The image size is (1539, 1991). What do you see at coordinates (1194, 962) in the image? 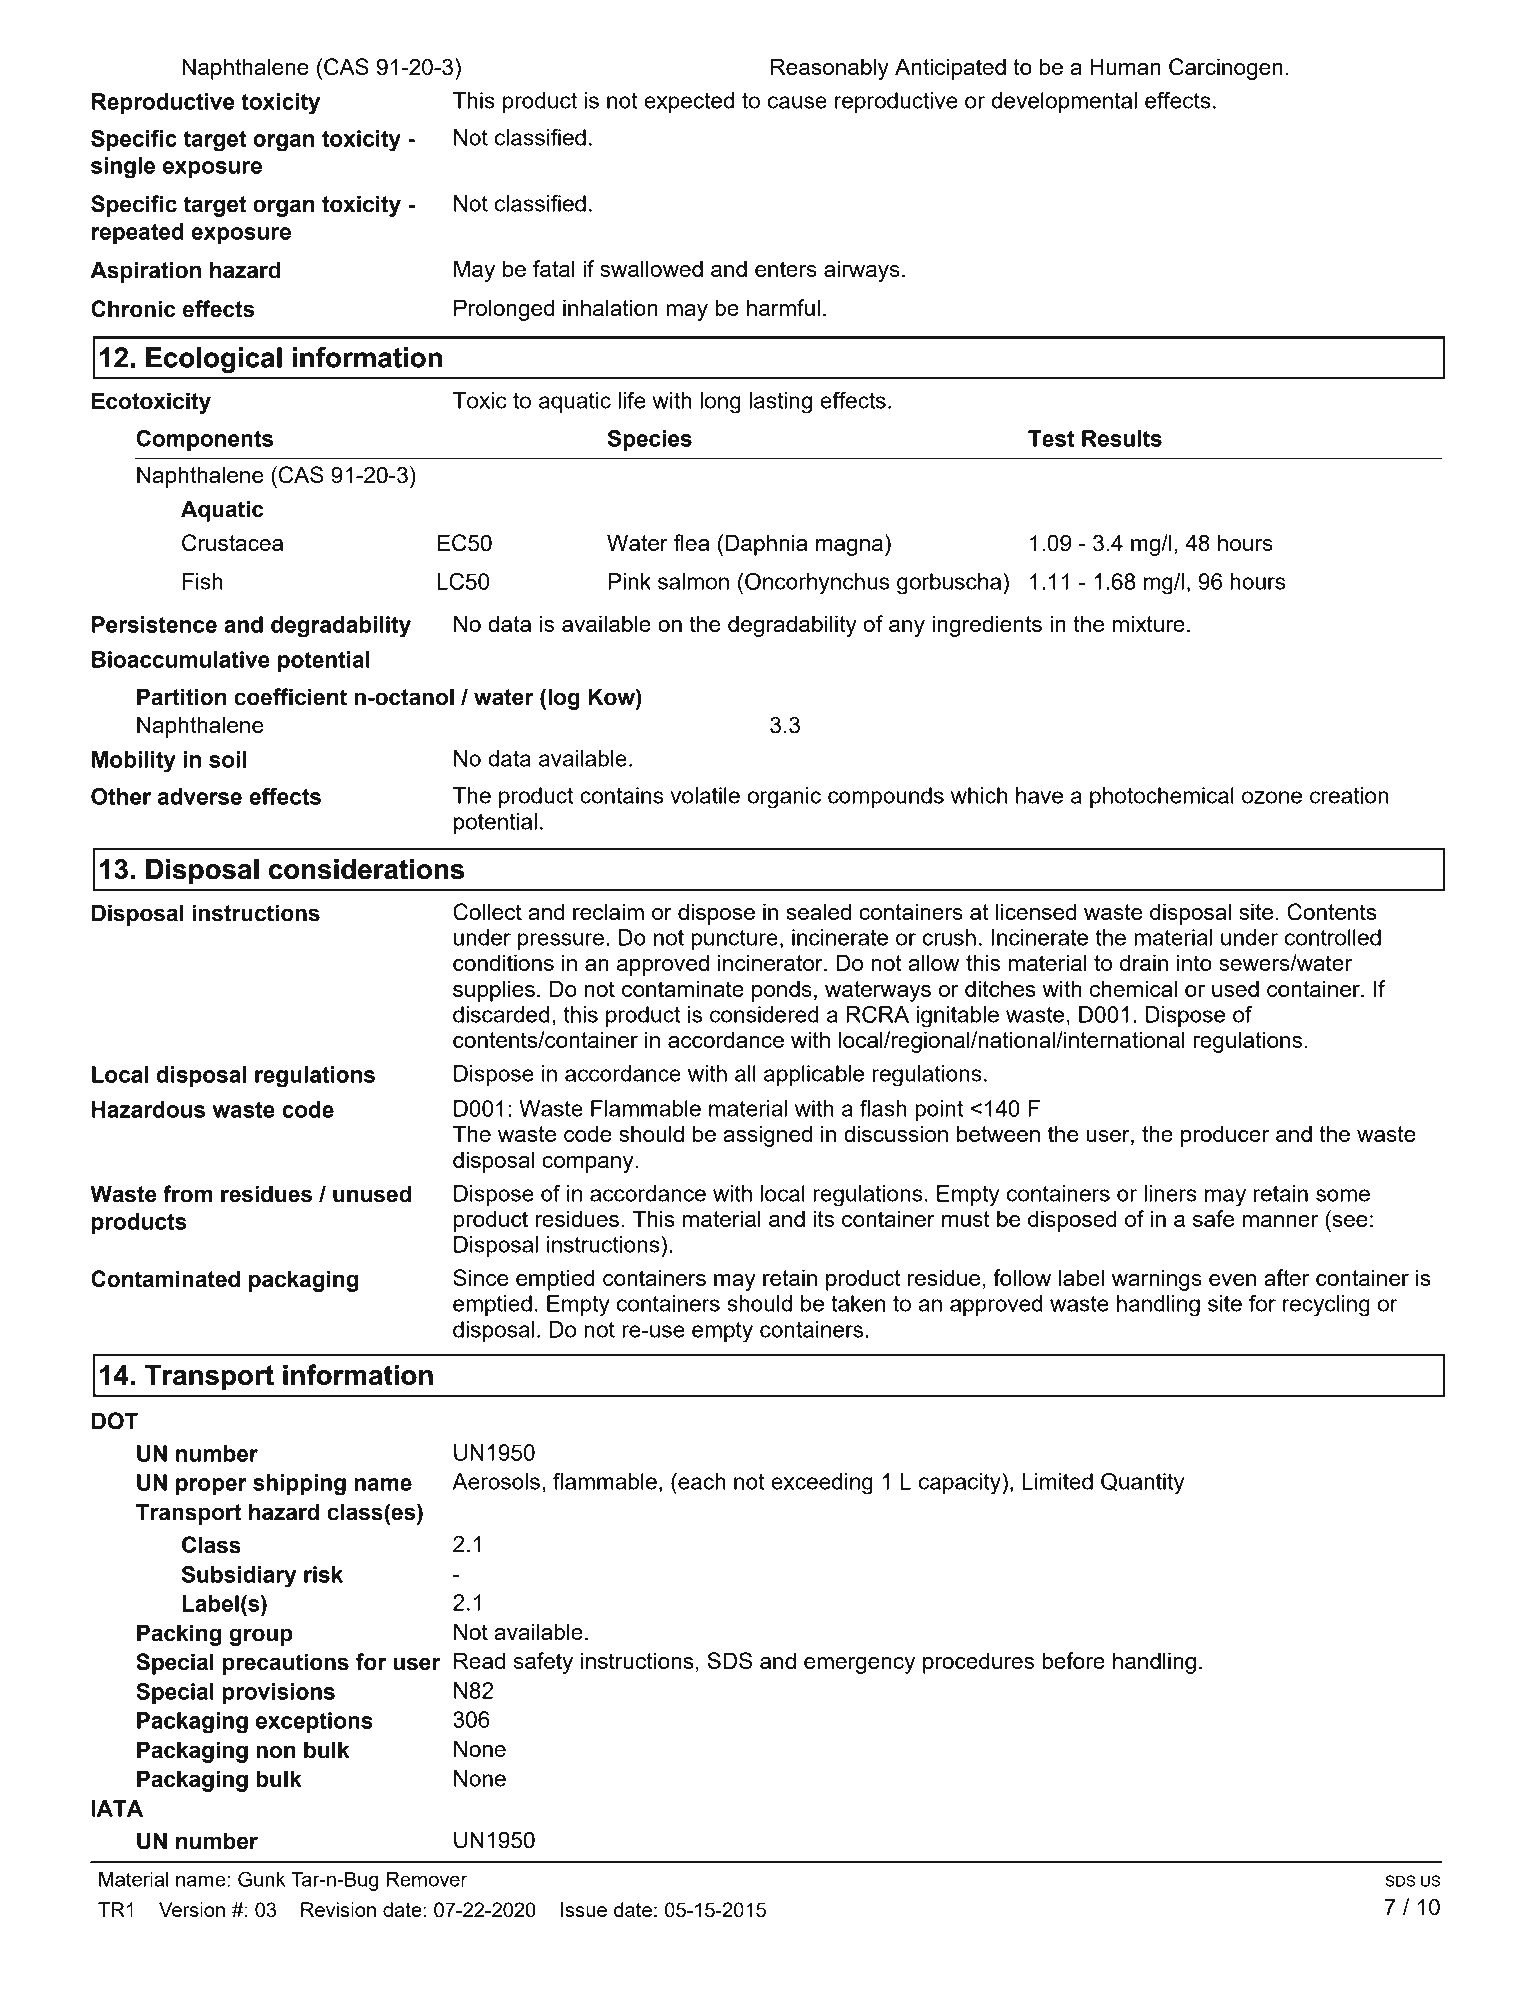
I see `into` at bounding box center [1194, 962].
